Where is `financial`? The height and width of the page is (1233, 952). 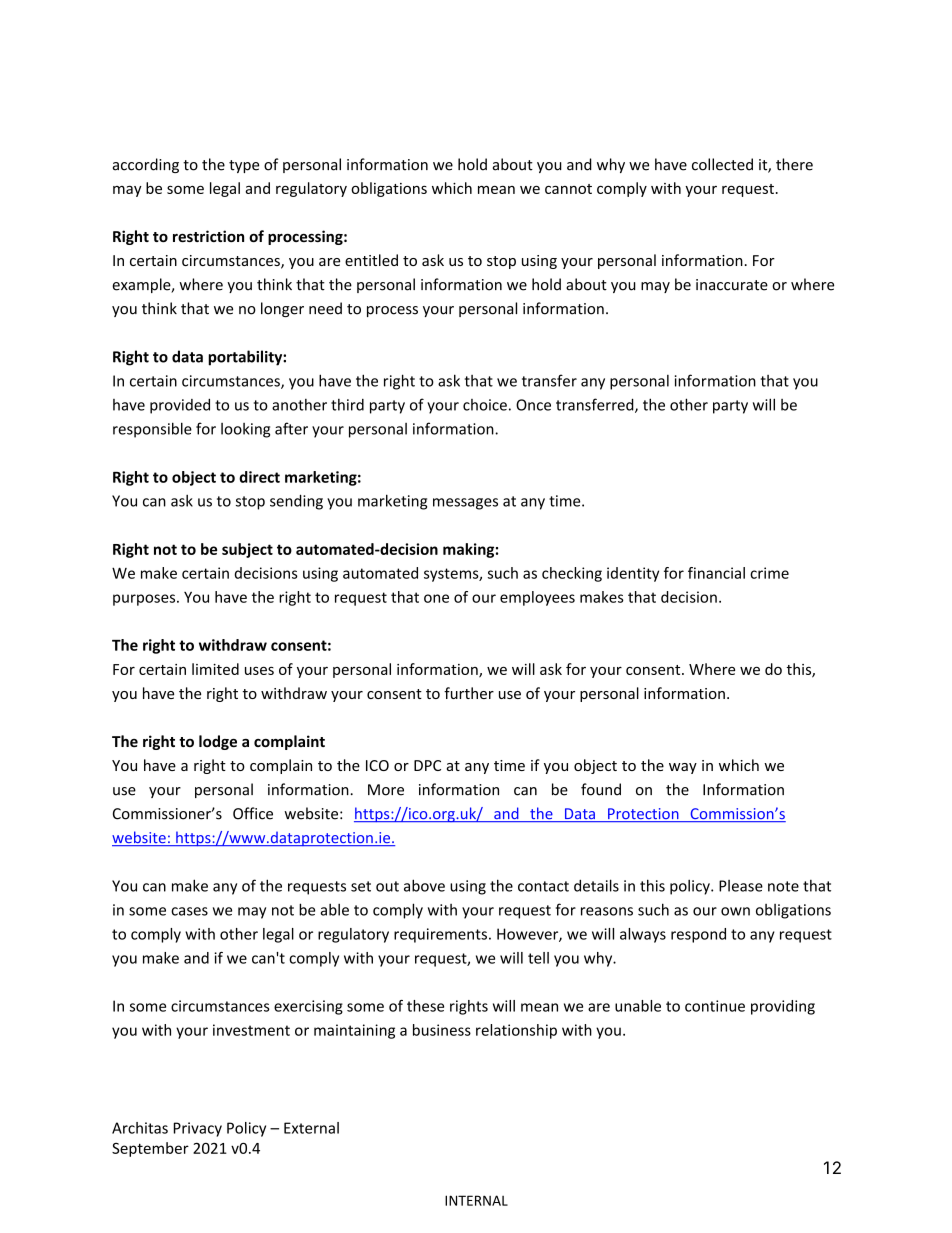
financial is located at coordinates (716, 573).
